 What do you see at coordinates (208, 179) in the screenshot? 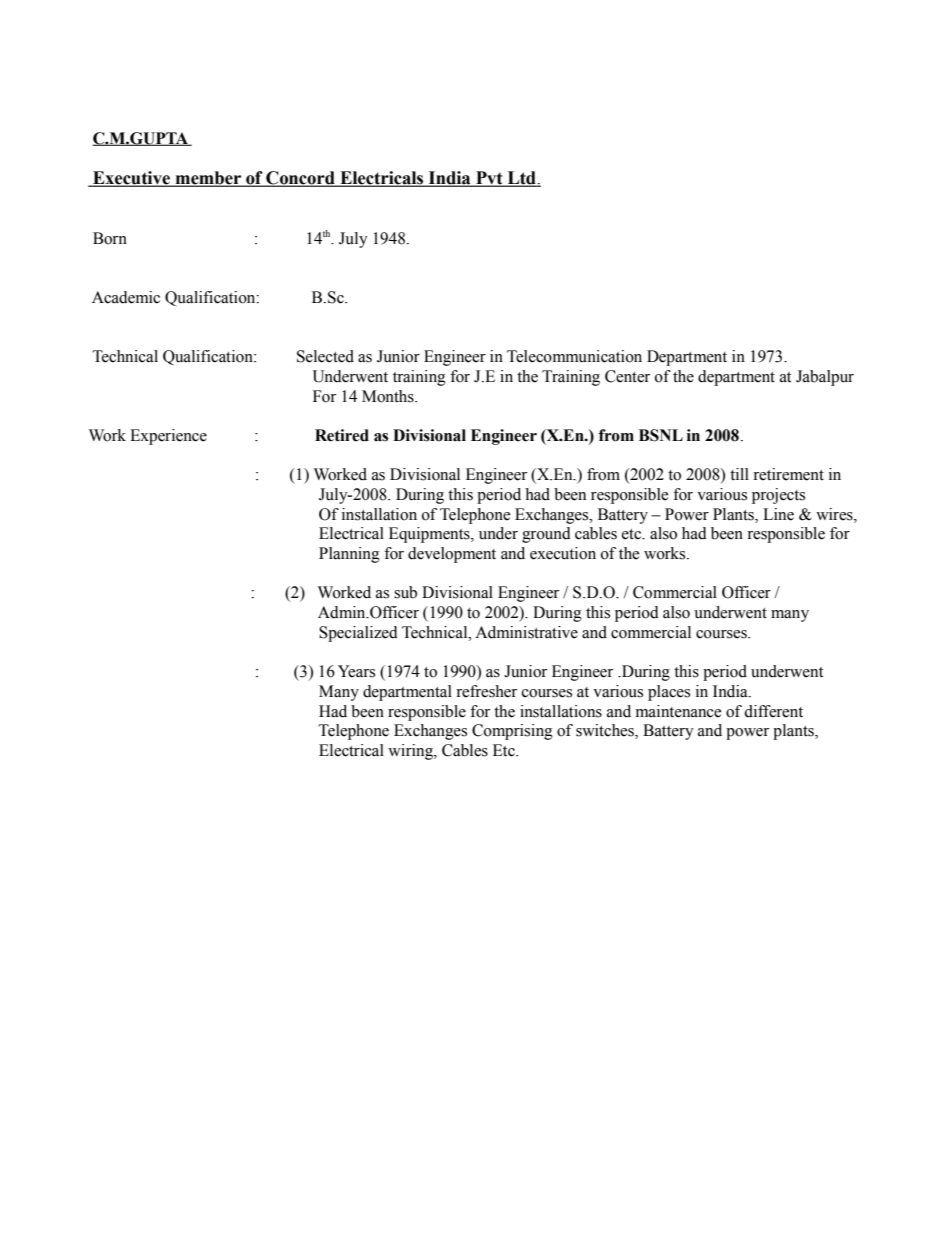
I see `member` at bounding box center [208, 179].
